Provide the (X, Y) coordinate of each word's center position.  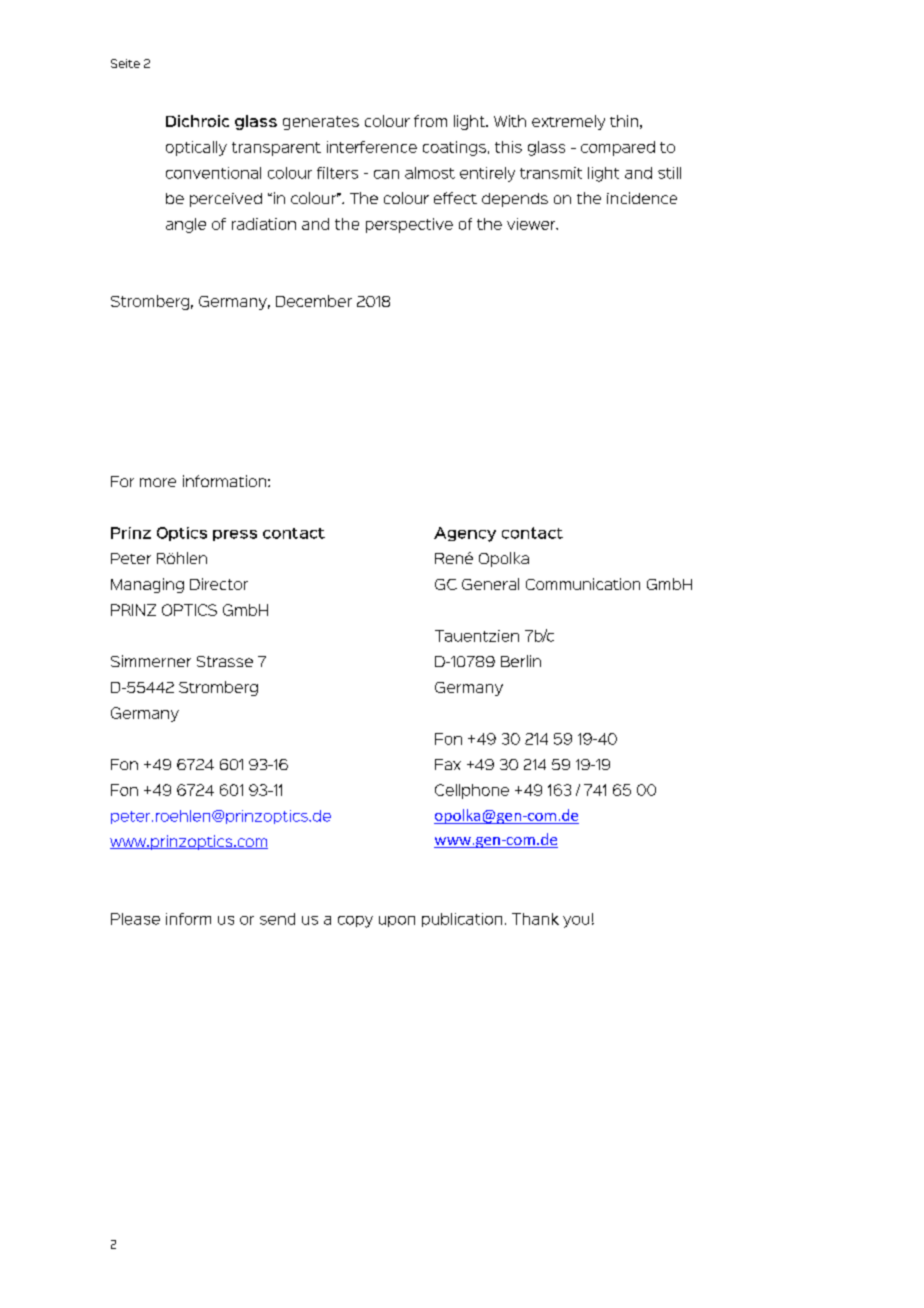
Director (219, 584)
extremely (568, 122)
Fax (448, 764)
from (430, 121)
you (576, 922)
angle (186, 225)
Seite (125, 63)
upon (397, 921)
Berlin (521, 661)
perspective (409, 225)
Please (135, 919)
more (158, 482)
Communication (583, 584)
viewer (532, 224)
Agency (465, 534)
